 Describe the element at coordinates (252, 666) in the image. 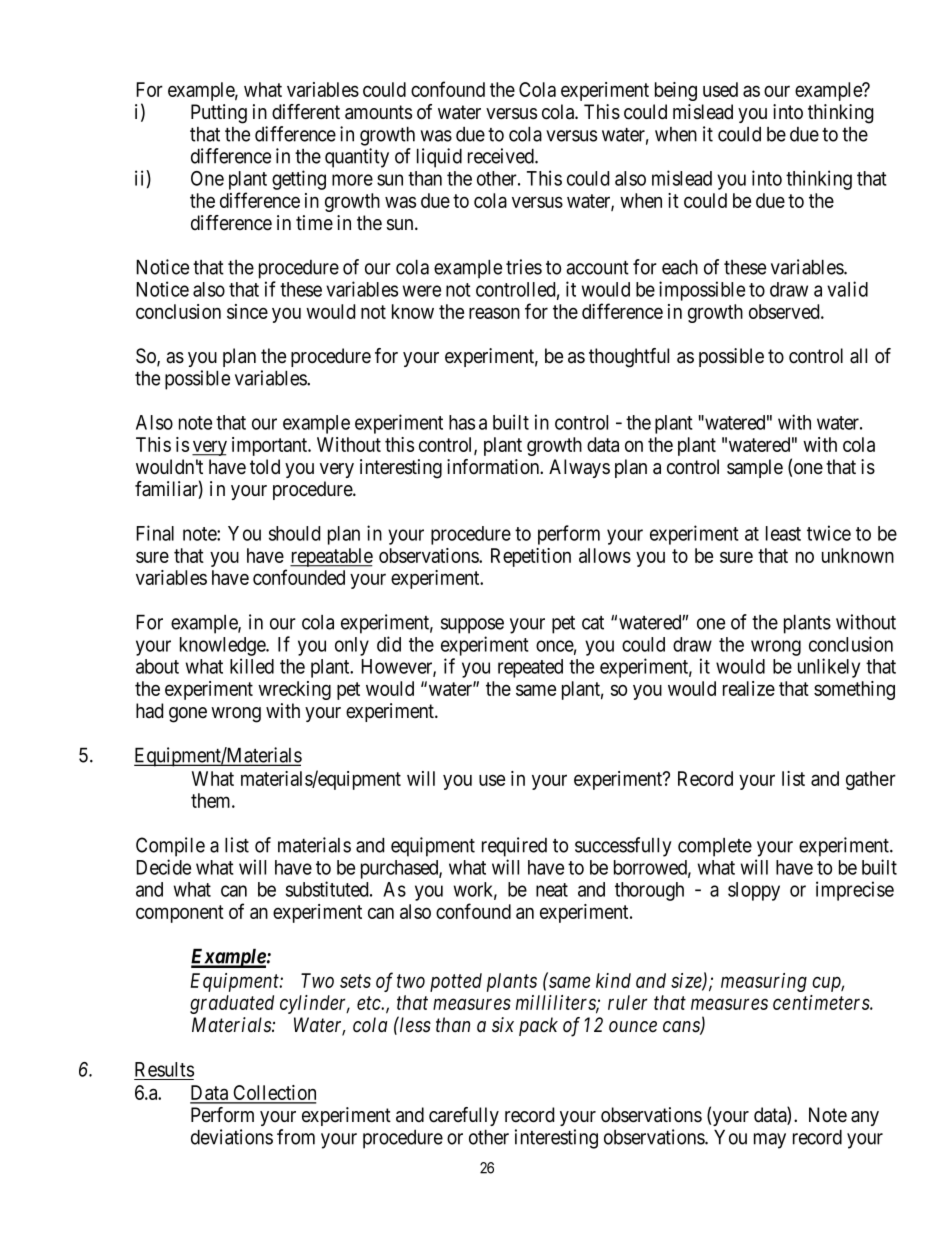

I see `killed` at that location.
